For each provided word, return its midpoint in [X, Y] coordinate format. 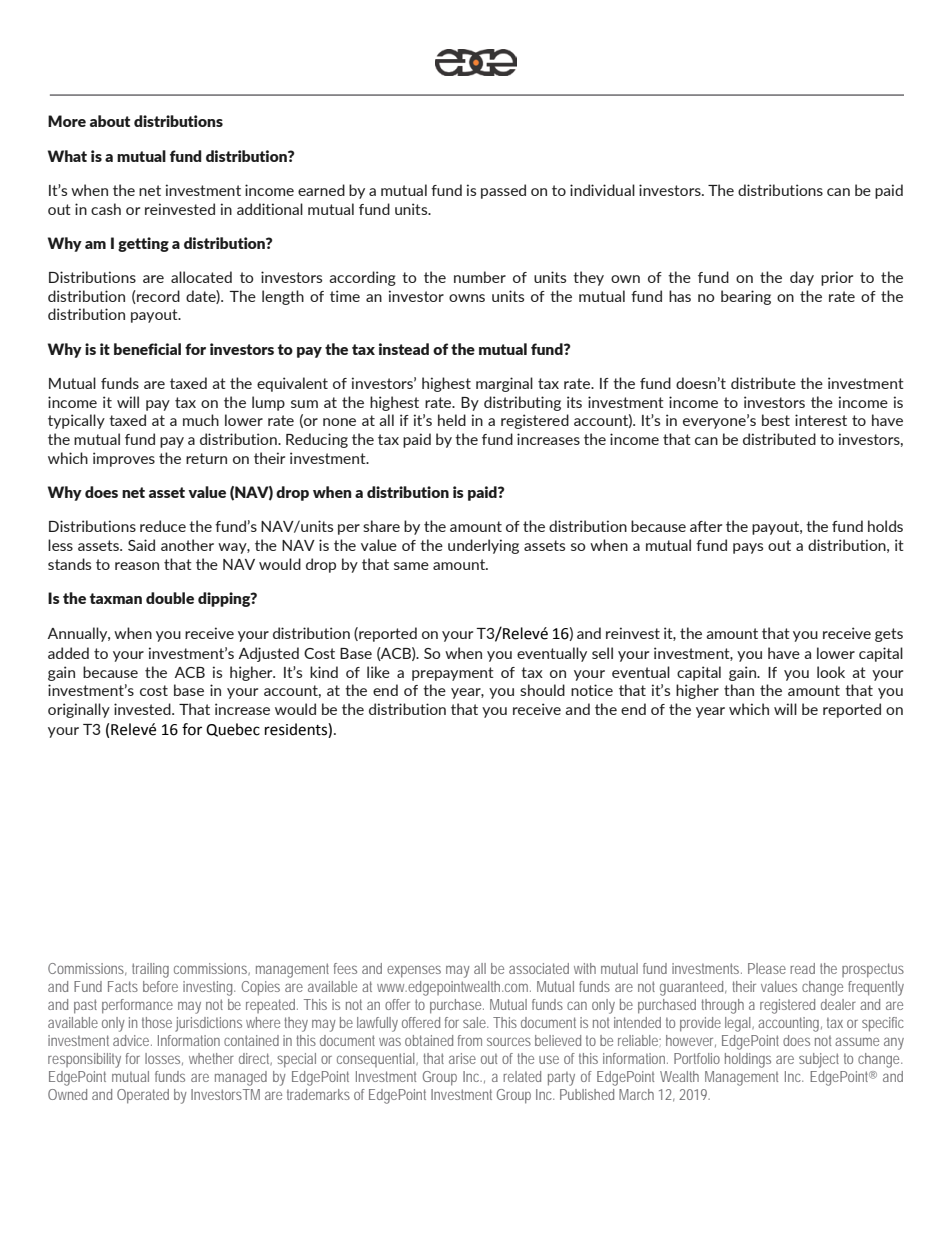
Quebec [233, 730]
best [776, 420]
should [542, 690]
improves [124, 459]
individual [602, 190]
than [739, 690]
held [452, 420]
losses [164, 1059]
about [110, 121]
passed [503, 191]
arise [462, 1058]
